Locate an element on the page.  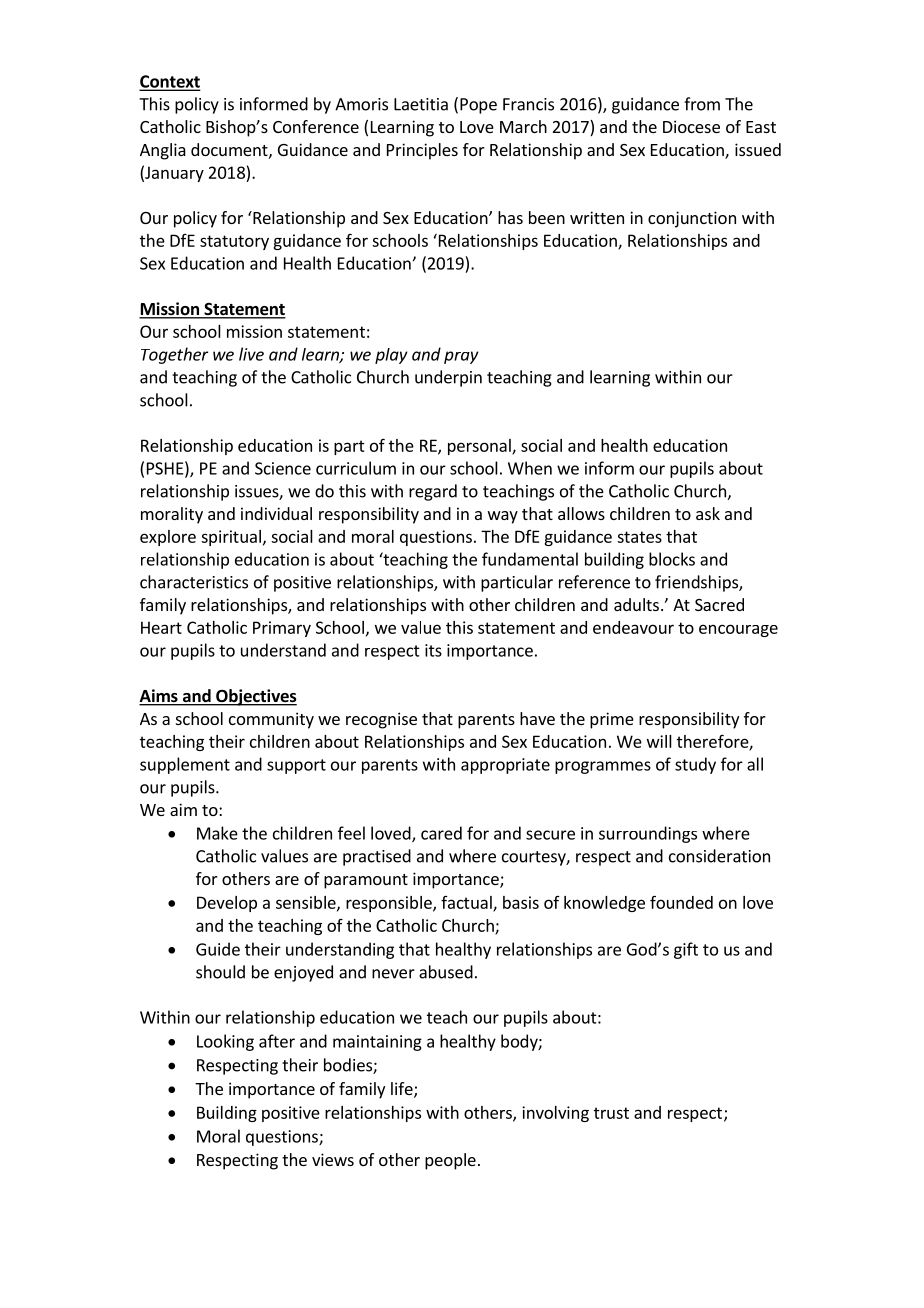
cared is located at coordinates (441, 833).
